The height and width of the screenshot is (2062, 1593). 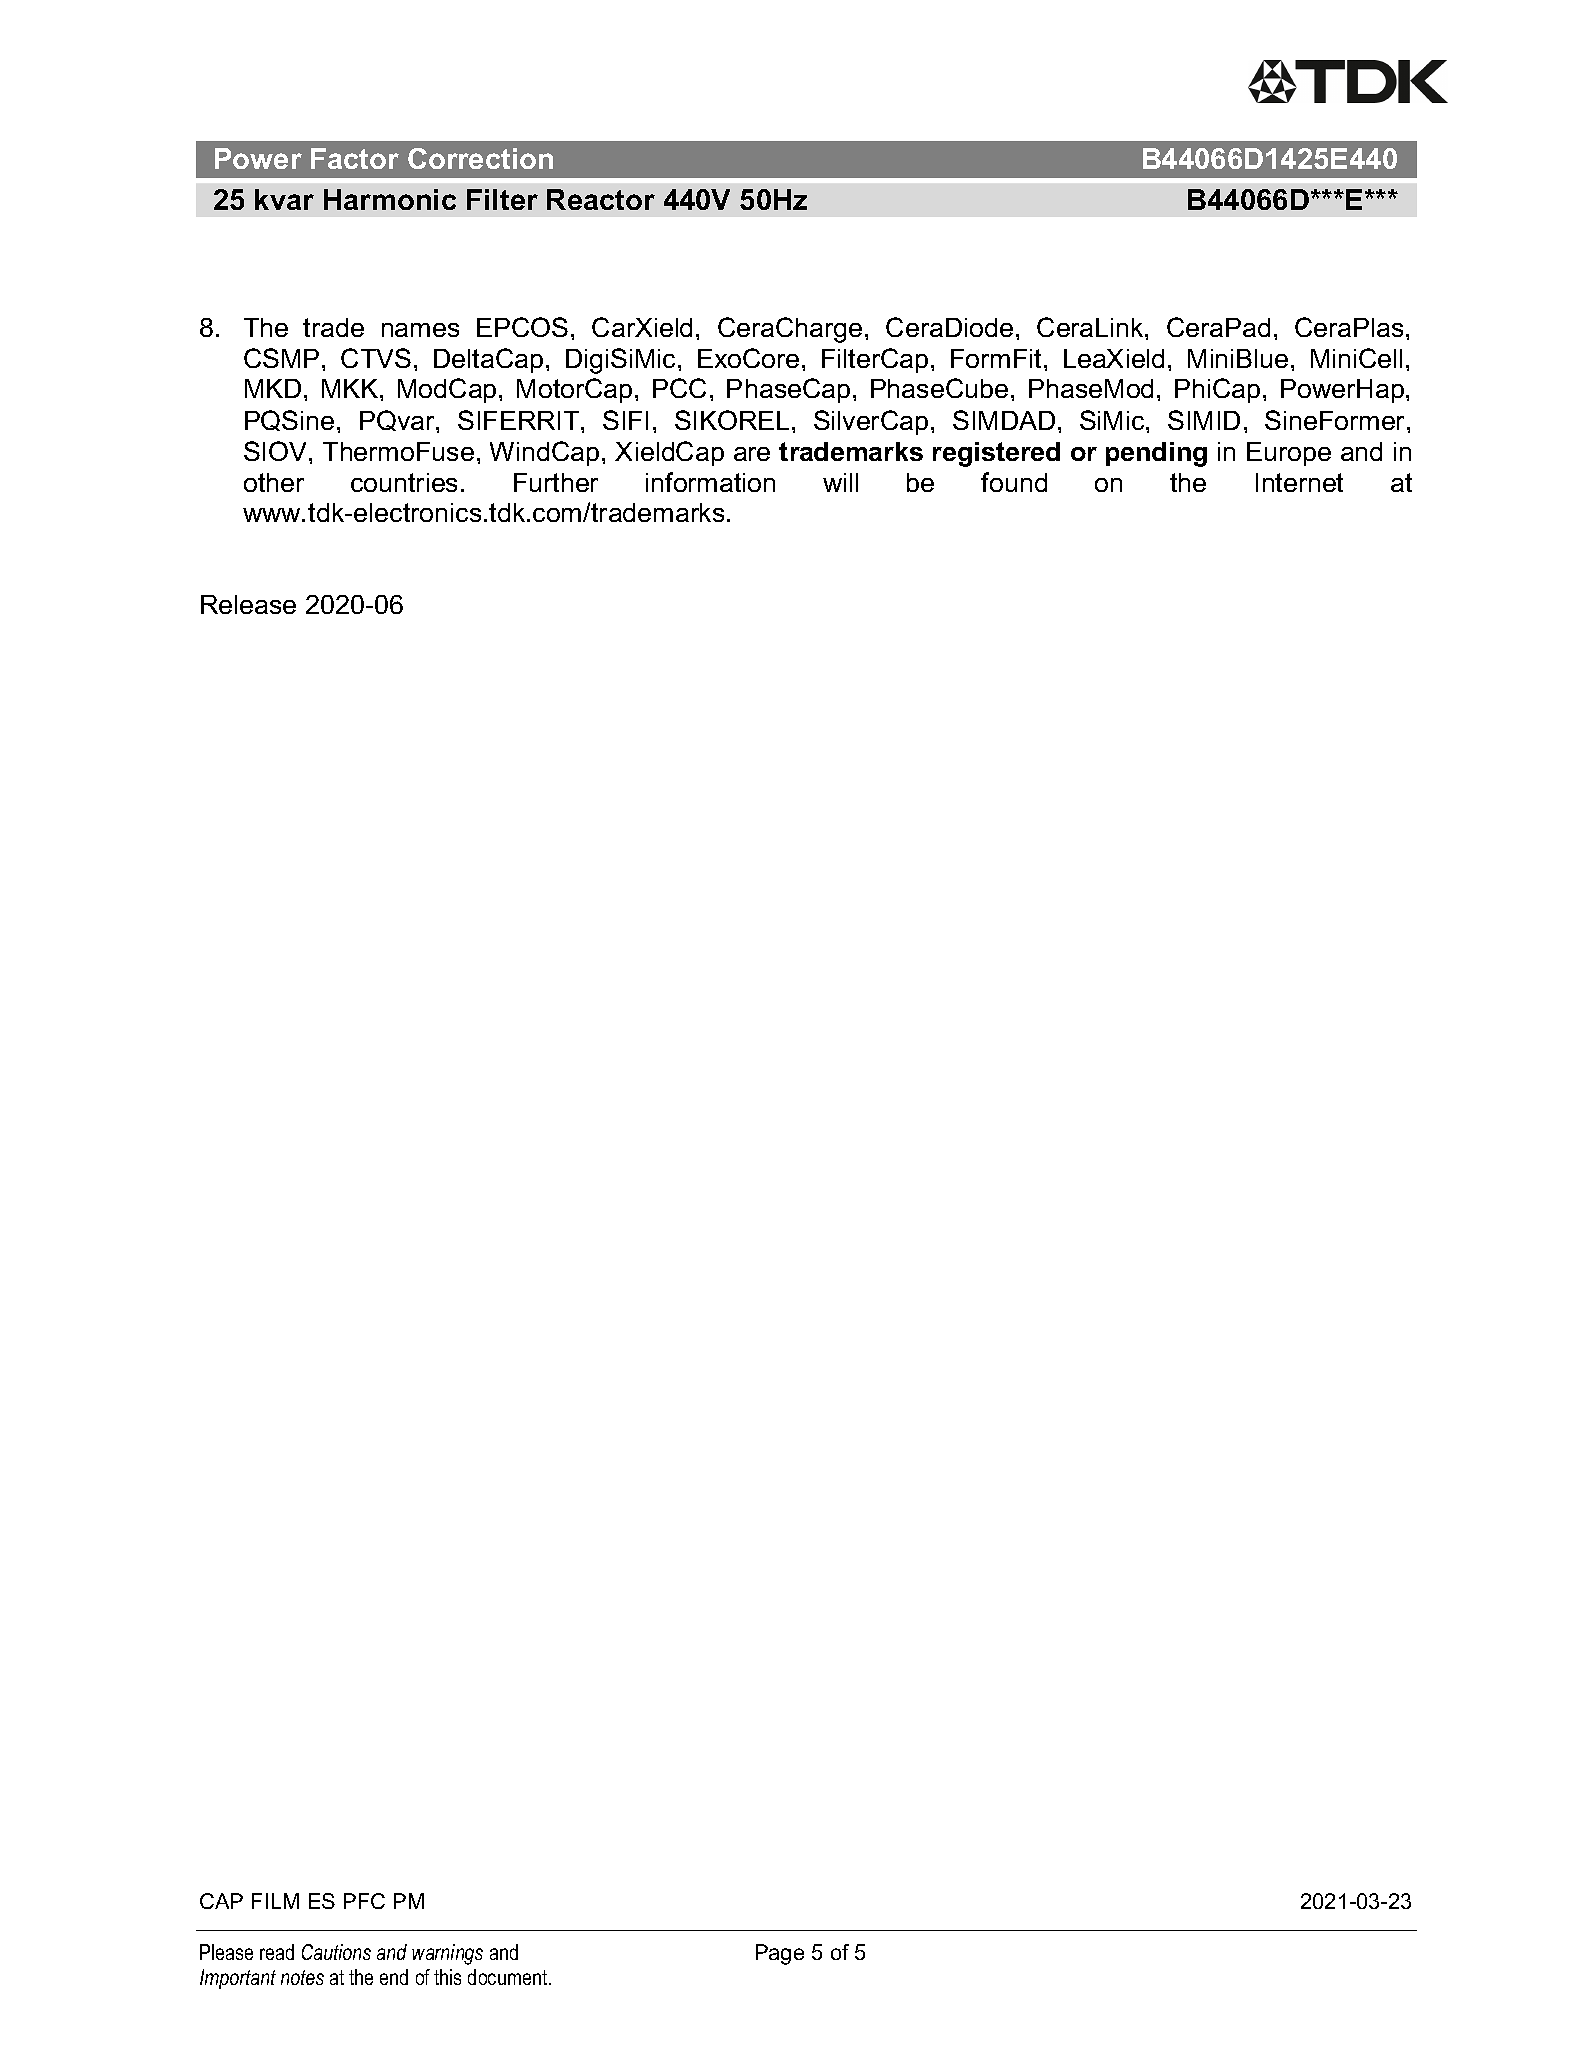 I want to click on Cautions, so click(x=336, y=1952).
